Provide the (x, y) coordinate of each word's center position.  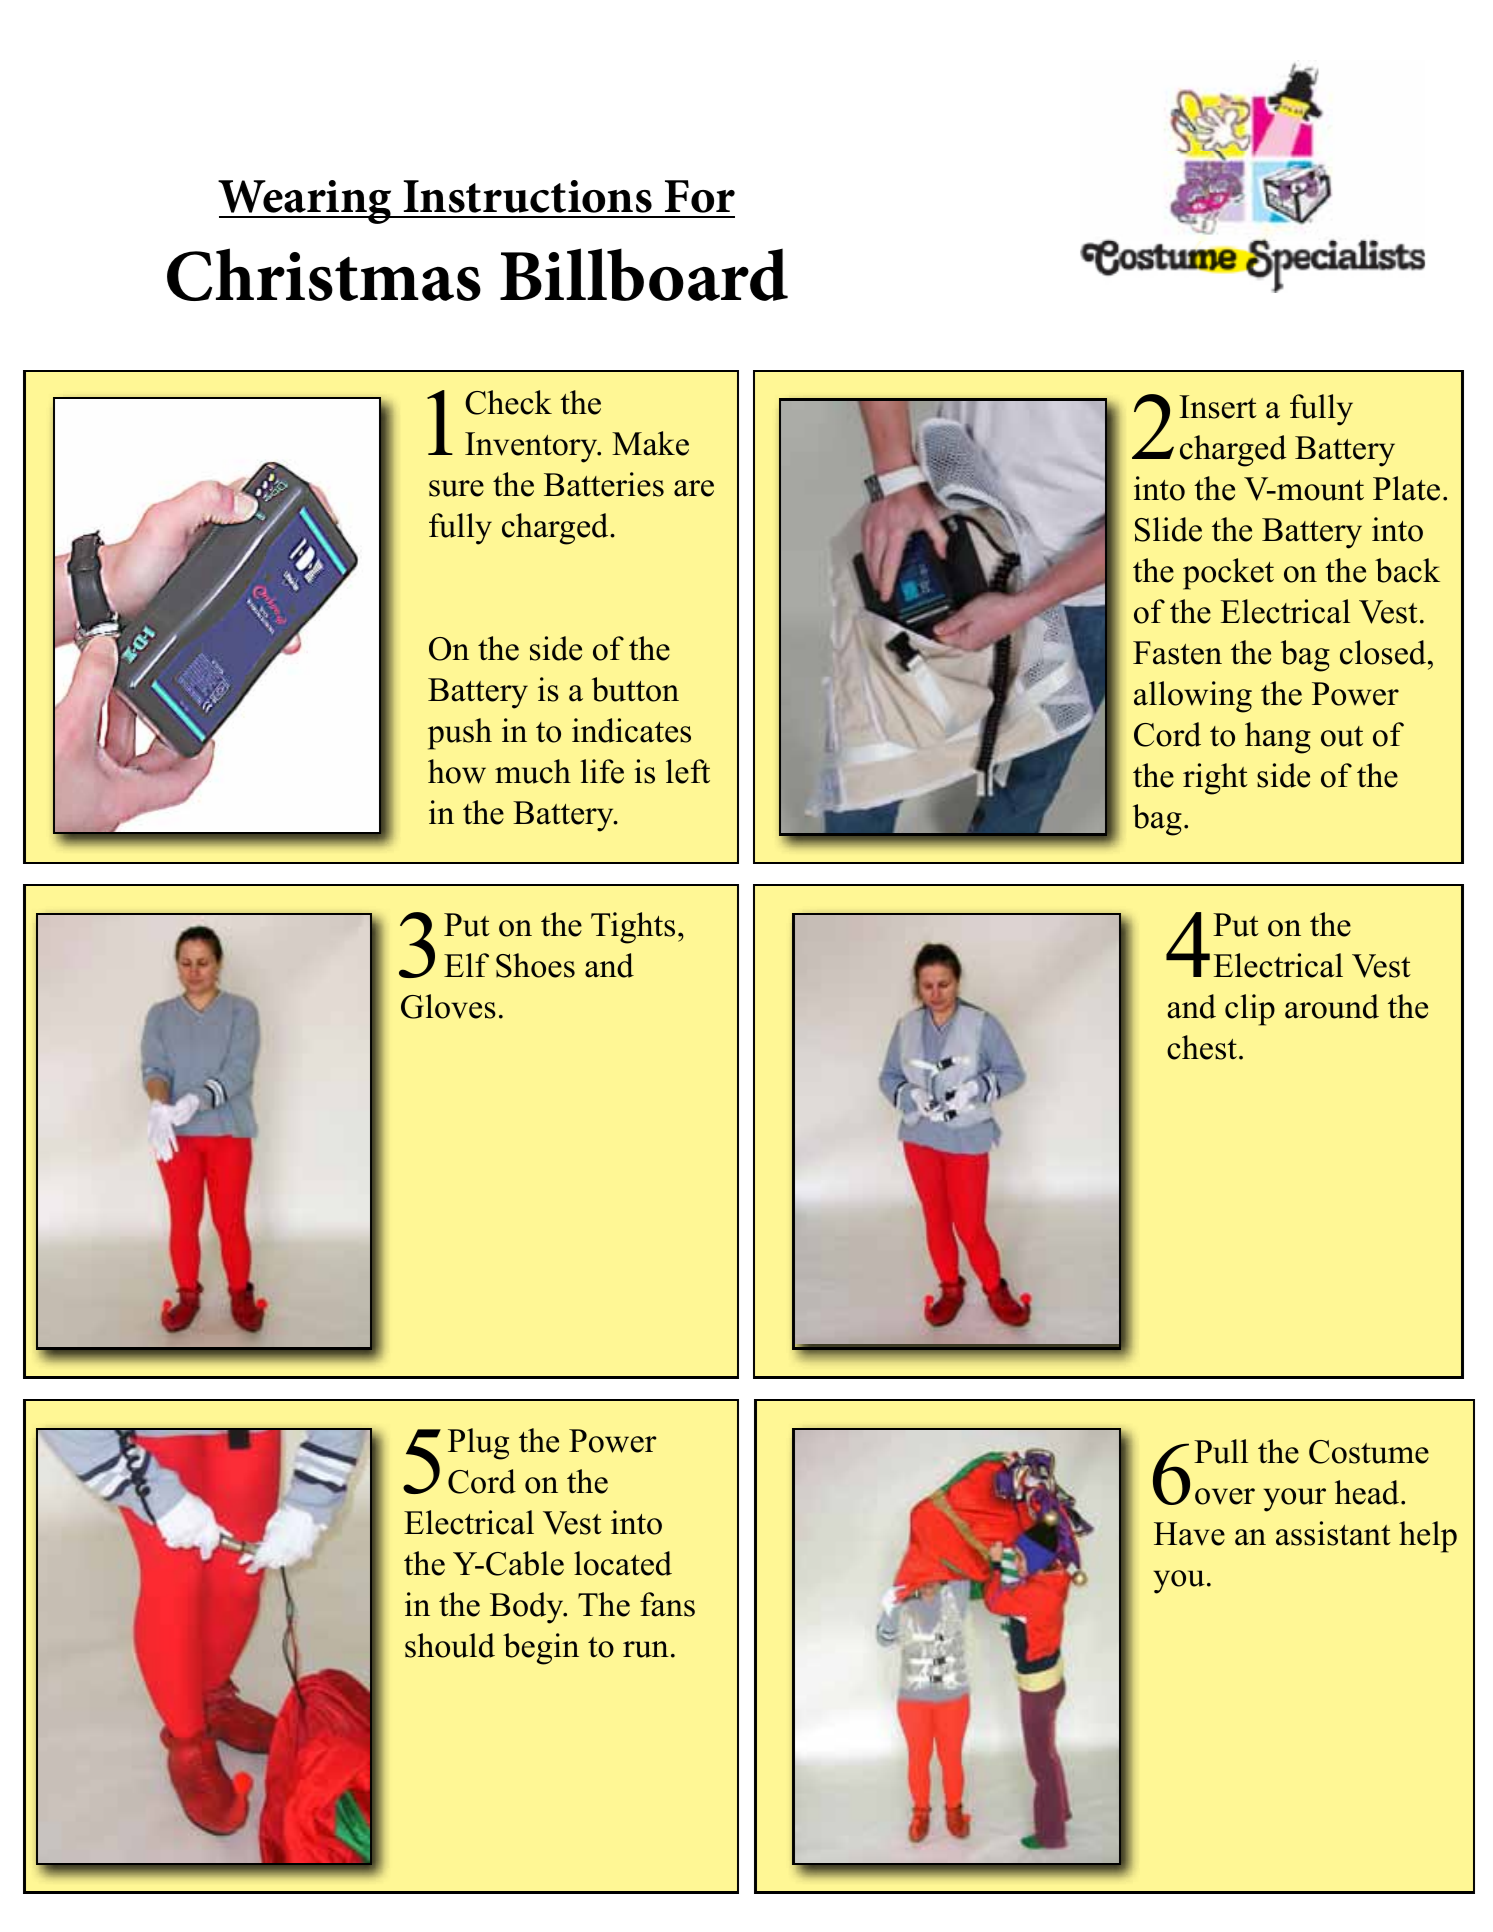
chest (1202, 1047)
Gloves (448, 1006)
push (460, 734)
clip (1250, 1010)
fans (667, 1604)
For (700, 196)
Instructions (528, 196)
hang (1278, 738)
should (450, 1645)
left (688, 771)
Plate (1406, 488)
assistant (1333, 1533)
